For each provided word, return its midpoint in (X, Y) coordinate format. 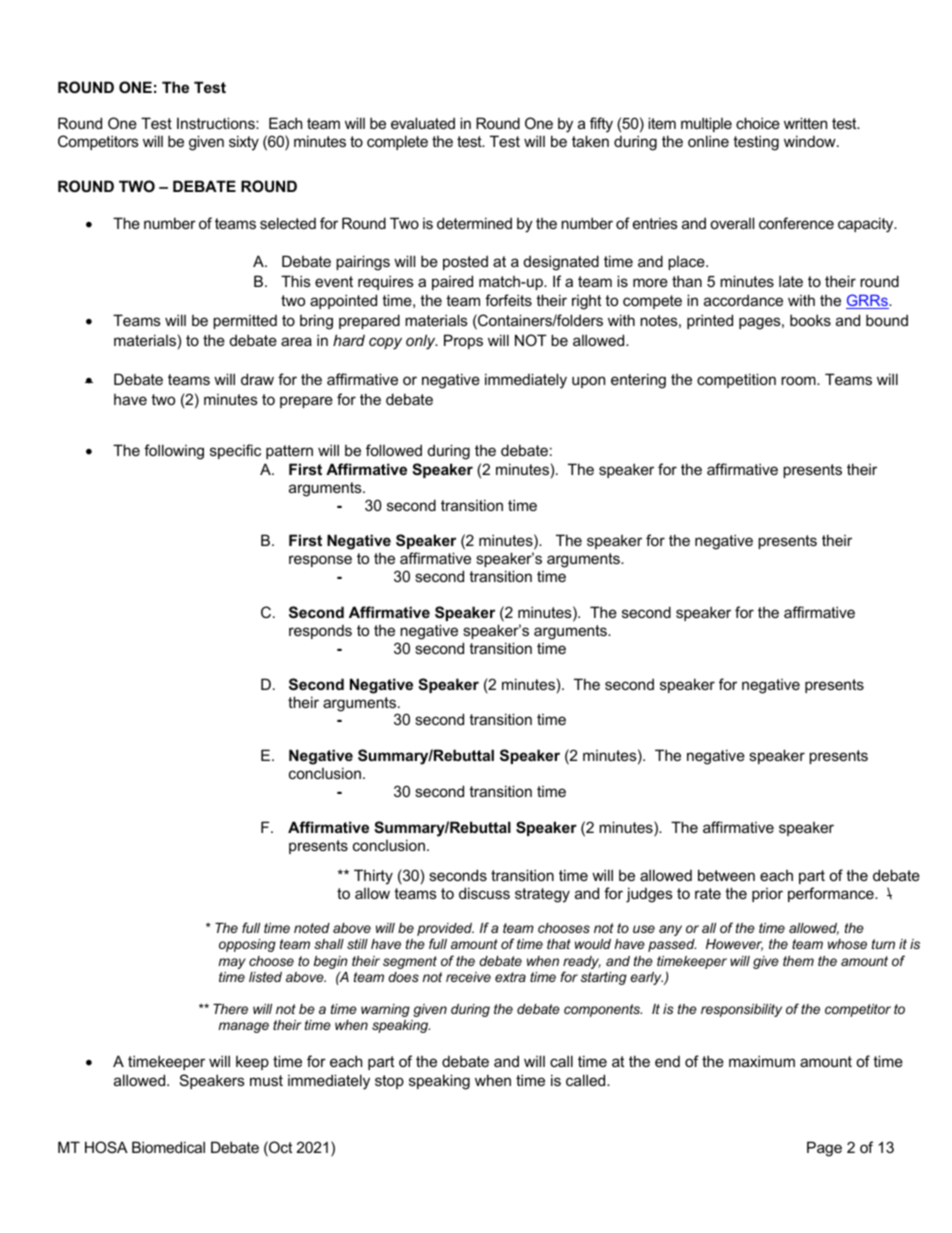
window (811, 141)
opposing (247, 945)
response (320, 561)
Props (463, 341)
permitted (245, 322)
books (810, 320)
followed (394, 450)
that (559, 944)
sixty (244, 143)
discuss (484, 893)
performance (832, 894)
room (799, 380)
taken (590, 141)
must (266, 1080)
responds (320, 632)
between (726, 875)
